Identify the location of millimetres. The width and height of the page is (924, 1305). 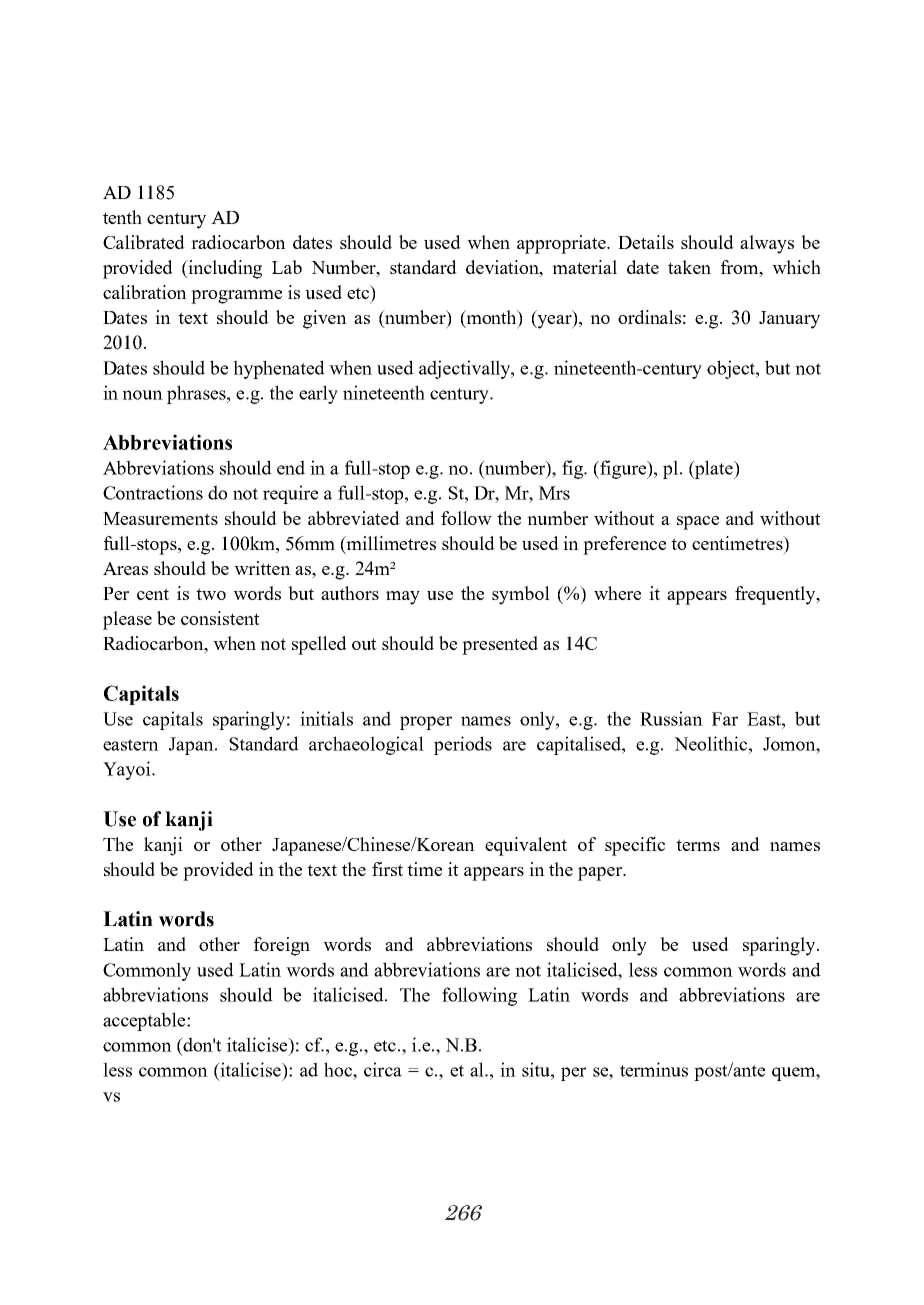
(390, 543).
